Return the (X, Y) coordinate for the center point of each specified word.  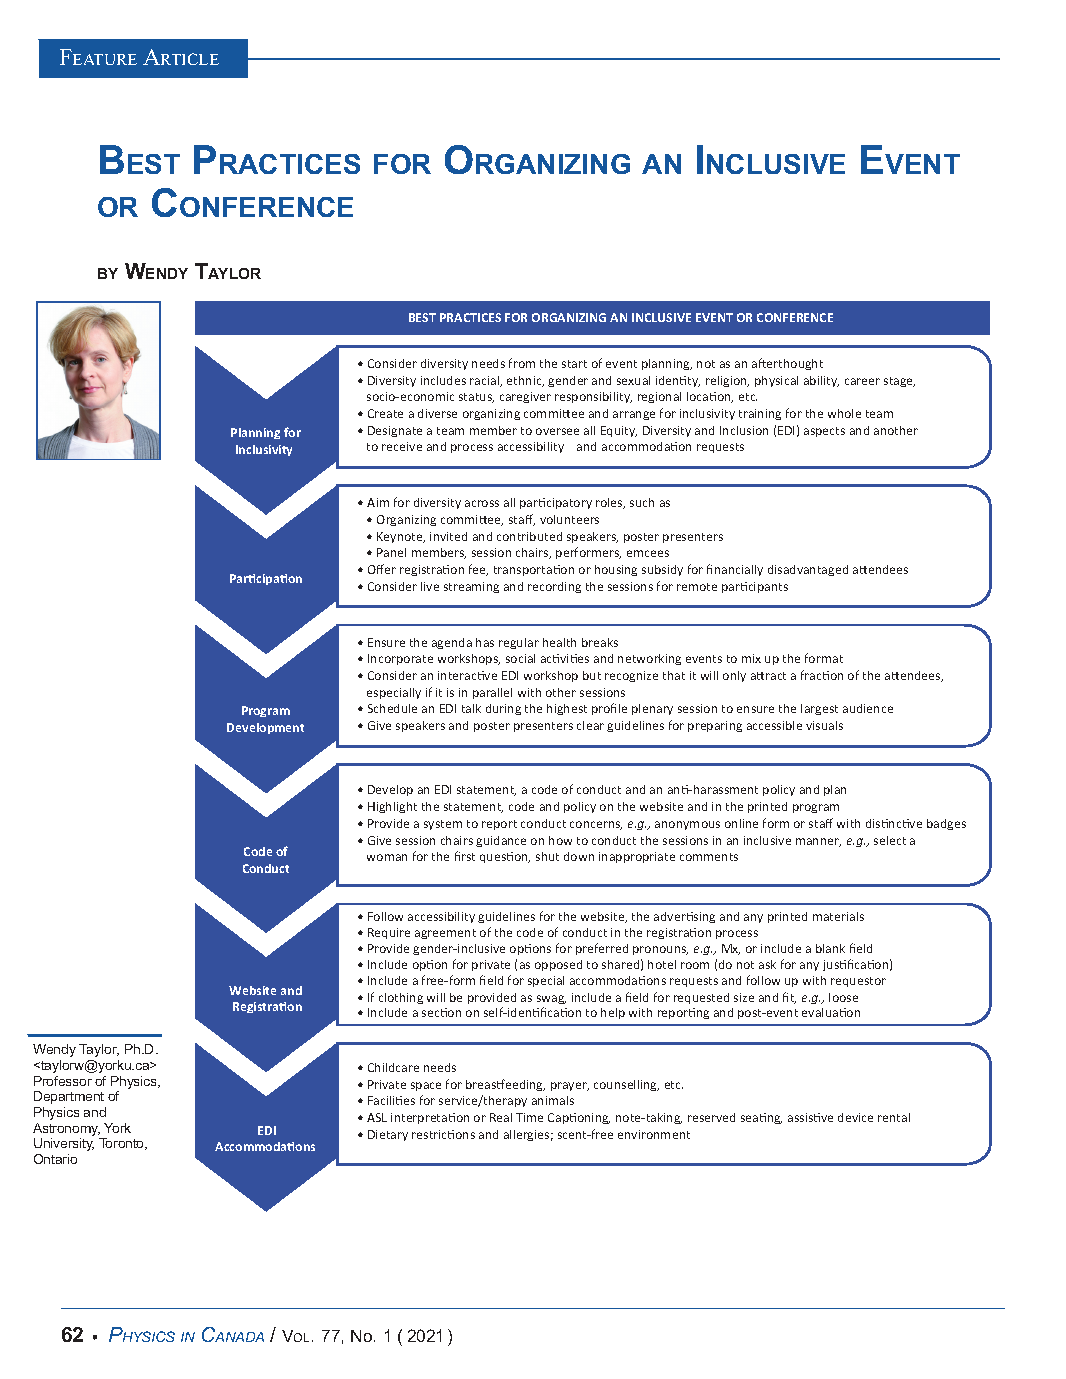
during (503, 709)
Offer (382, 569)
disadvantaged (808, 570)
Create (385, 413)
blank (830, 948)
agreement (445, 934)
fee (478, 570)
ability (821, 381)
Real (501, 1117)
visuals (824, 725)
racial (486, 381)
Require (389, 933)
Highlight (392, 807)
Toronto (123, 1144)
